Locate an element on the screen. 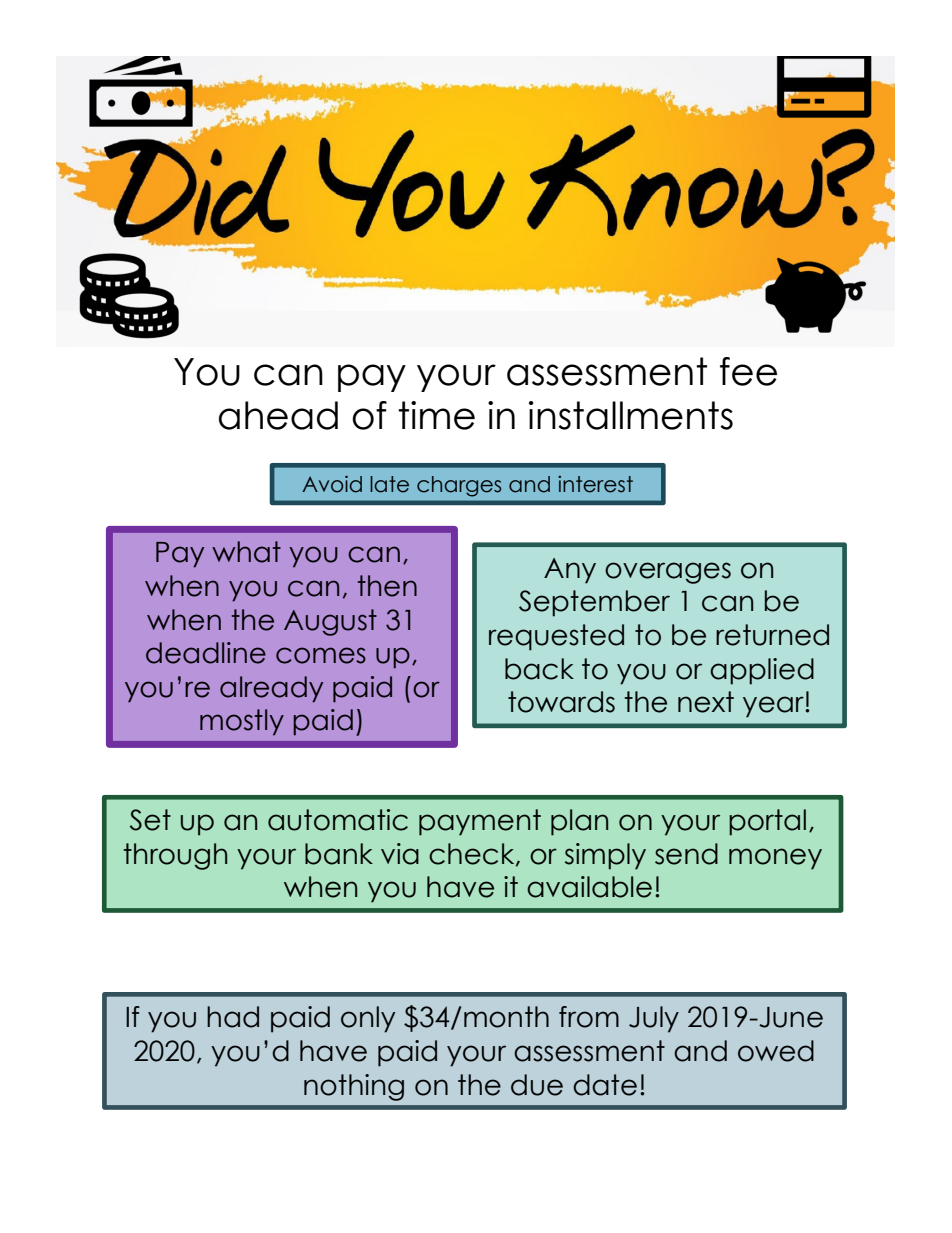 The height and width of the screenshot is (1233, 952). send is located at coordinates (686, 854).
